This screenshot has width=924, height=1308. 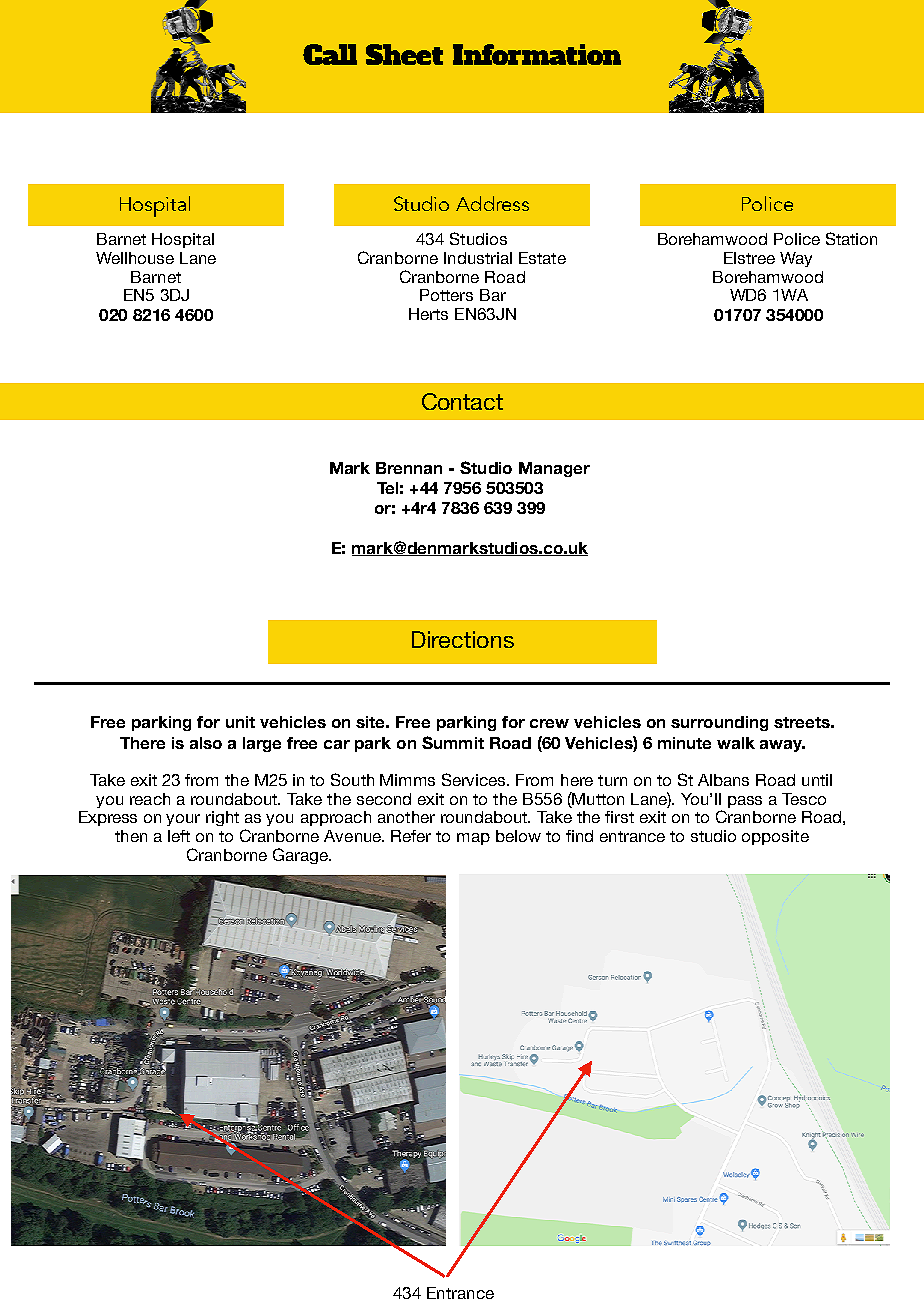 What do you see at coordinates (330, 54) in the screenshot?
I see `Call` at bounding box center [330, 54].
